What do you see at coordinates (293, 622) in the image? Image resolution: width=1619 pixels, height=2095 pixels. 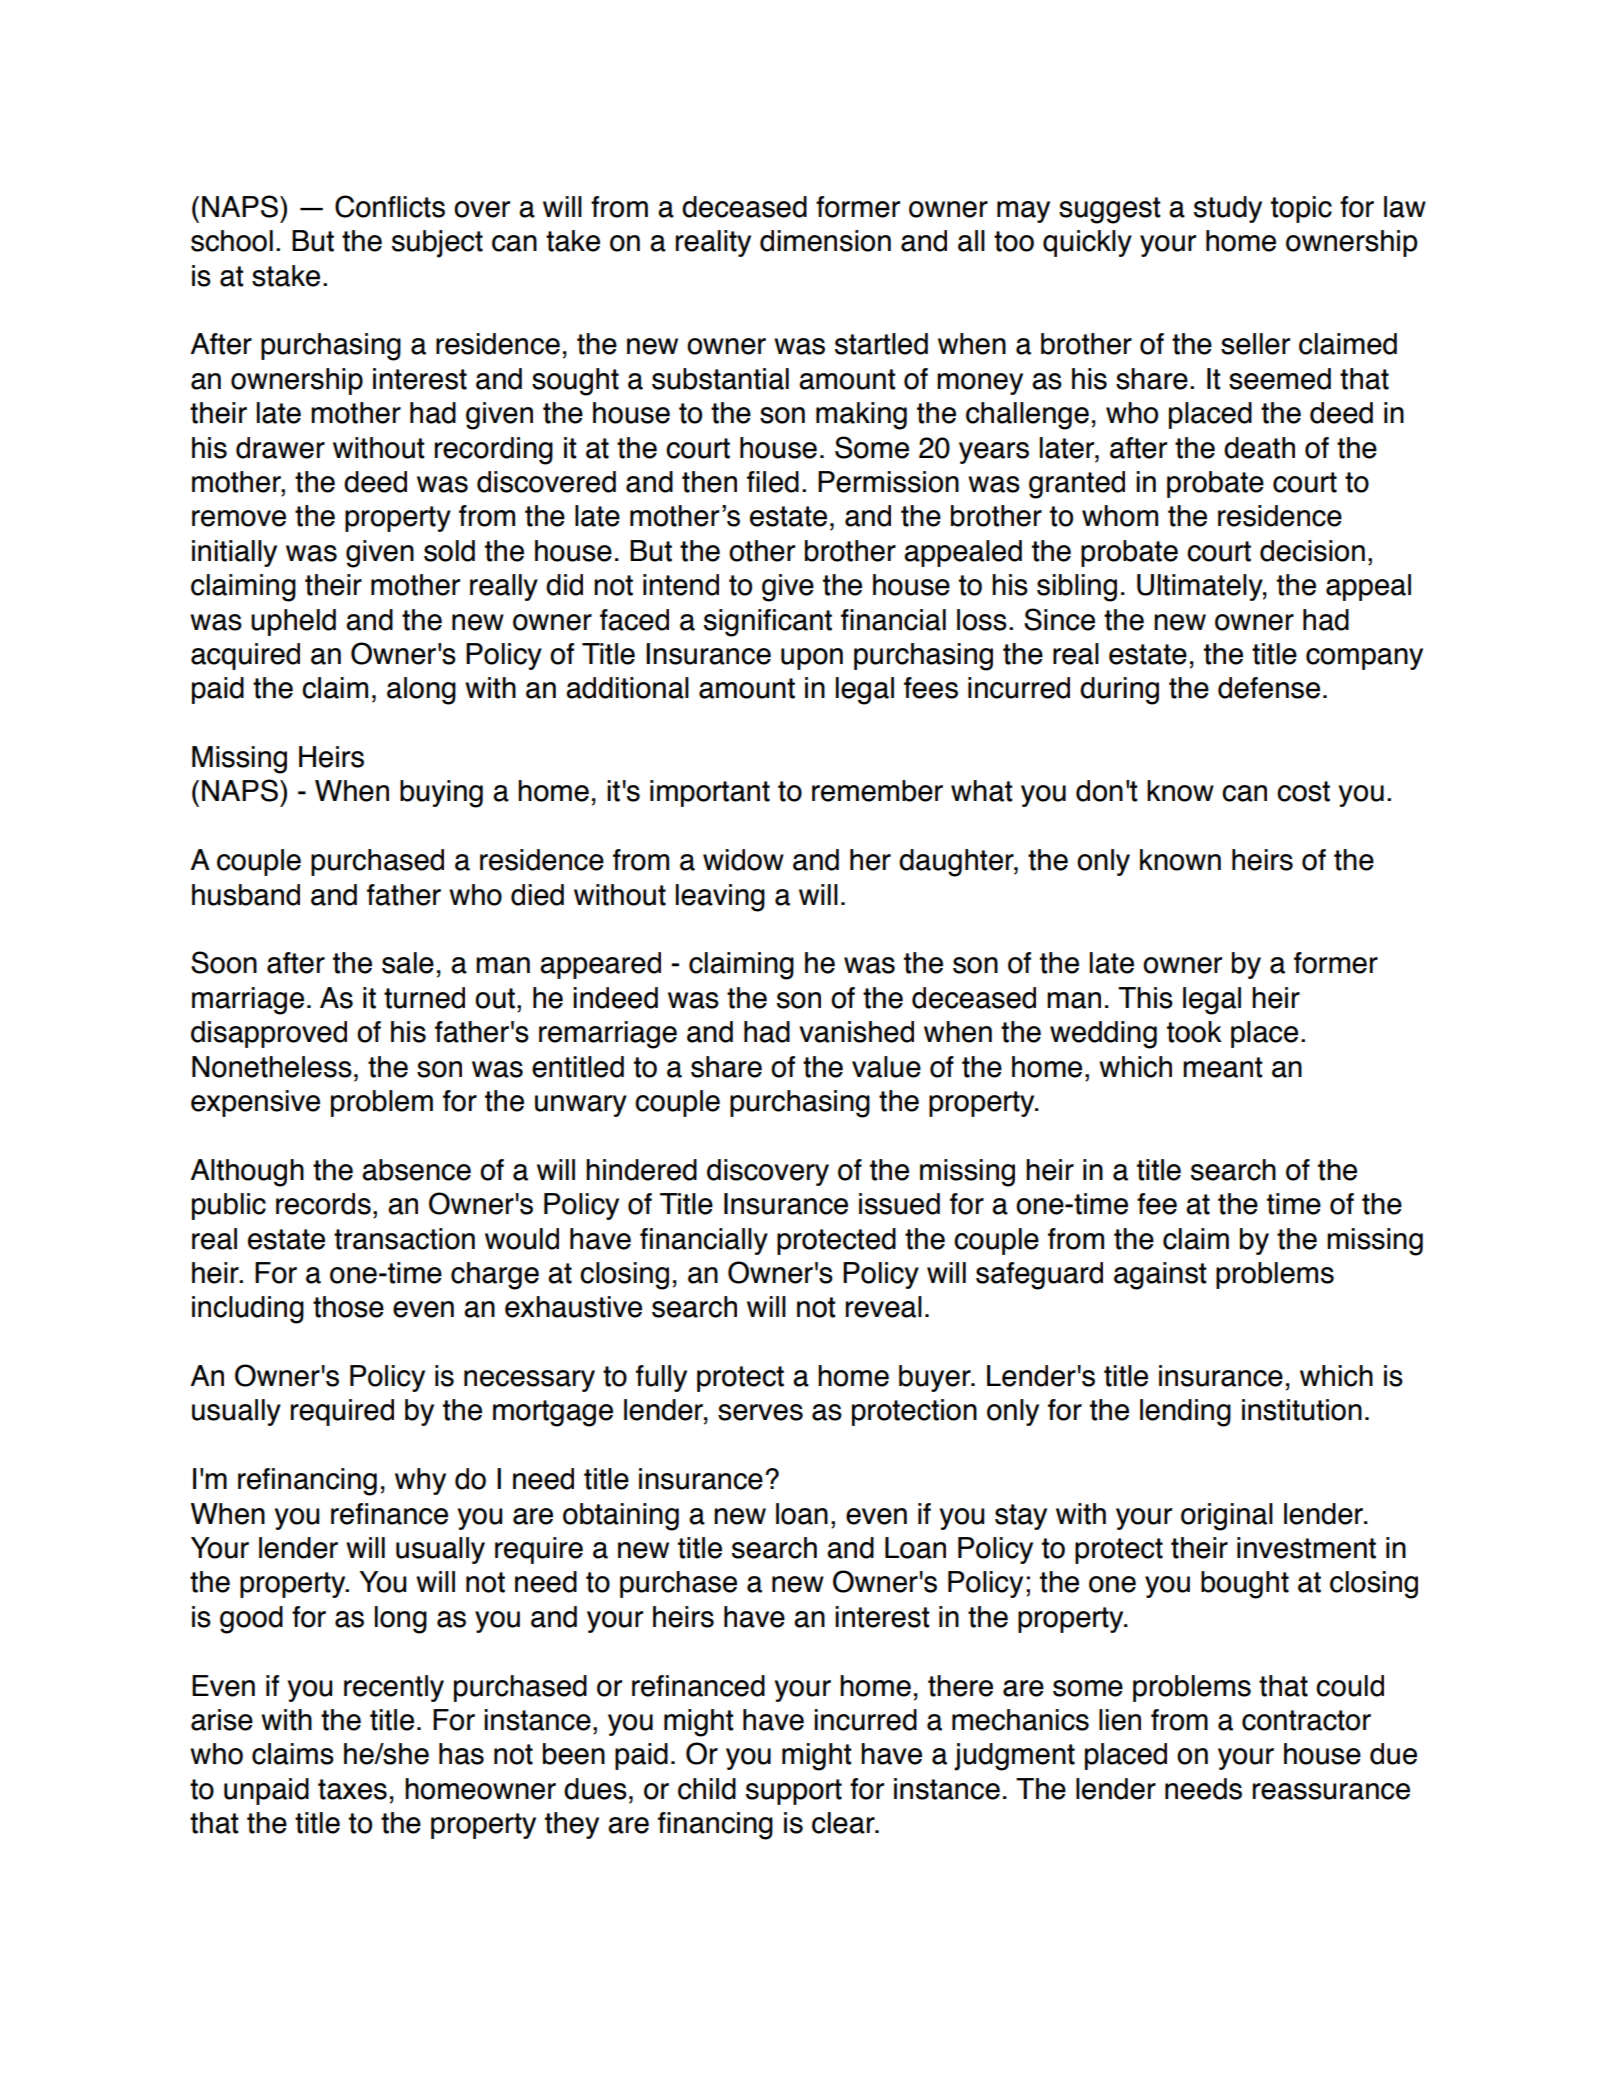 I see `upheld` at bounding box center [293, 622].
